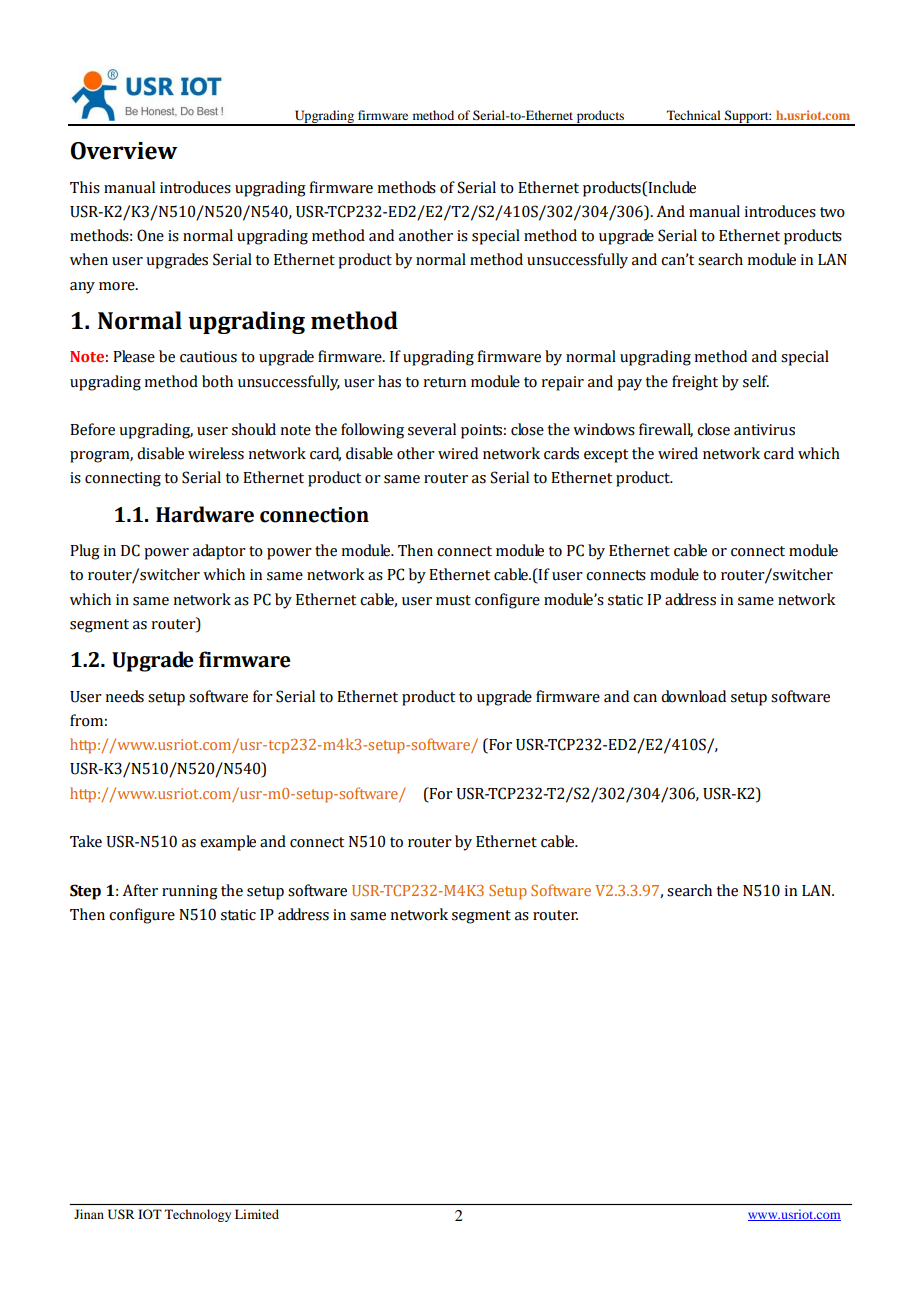 The image size is (924, 1308). I want to click on both, so click(217, 381).
